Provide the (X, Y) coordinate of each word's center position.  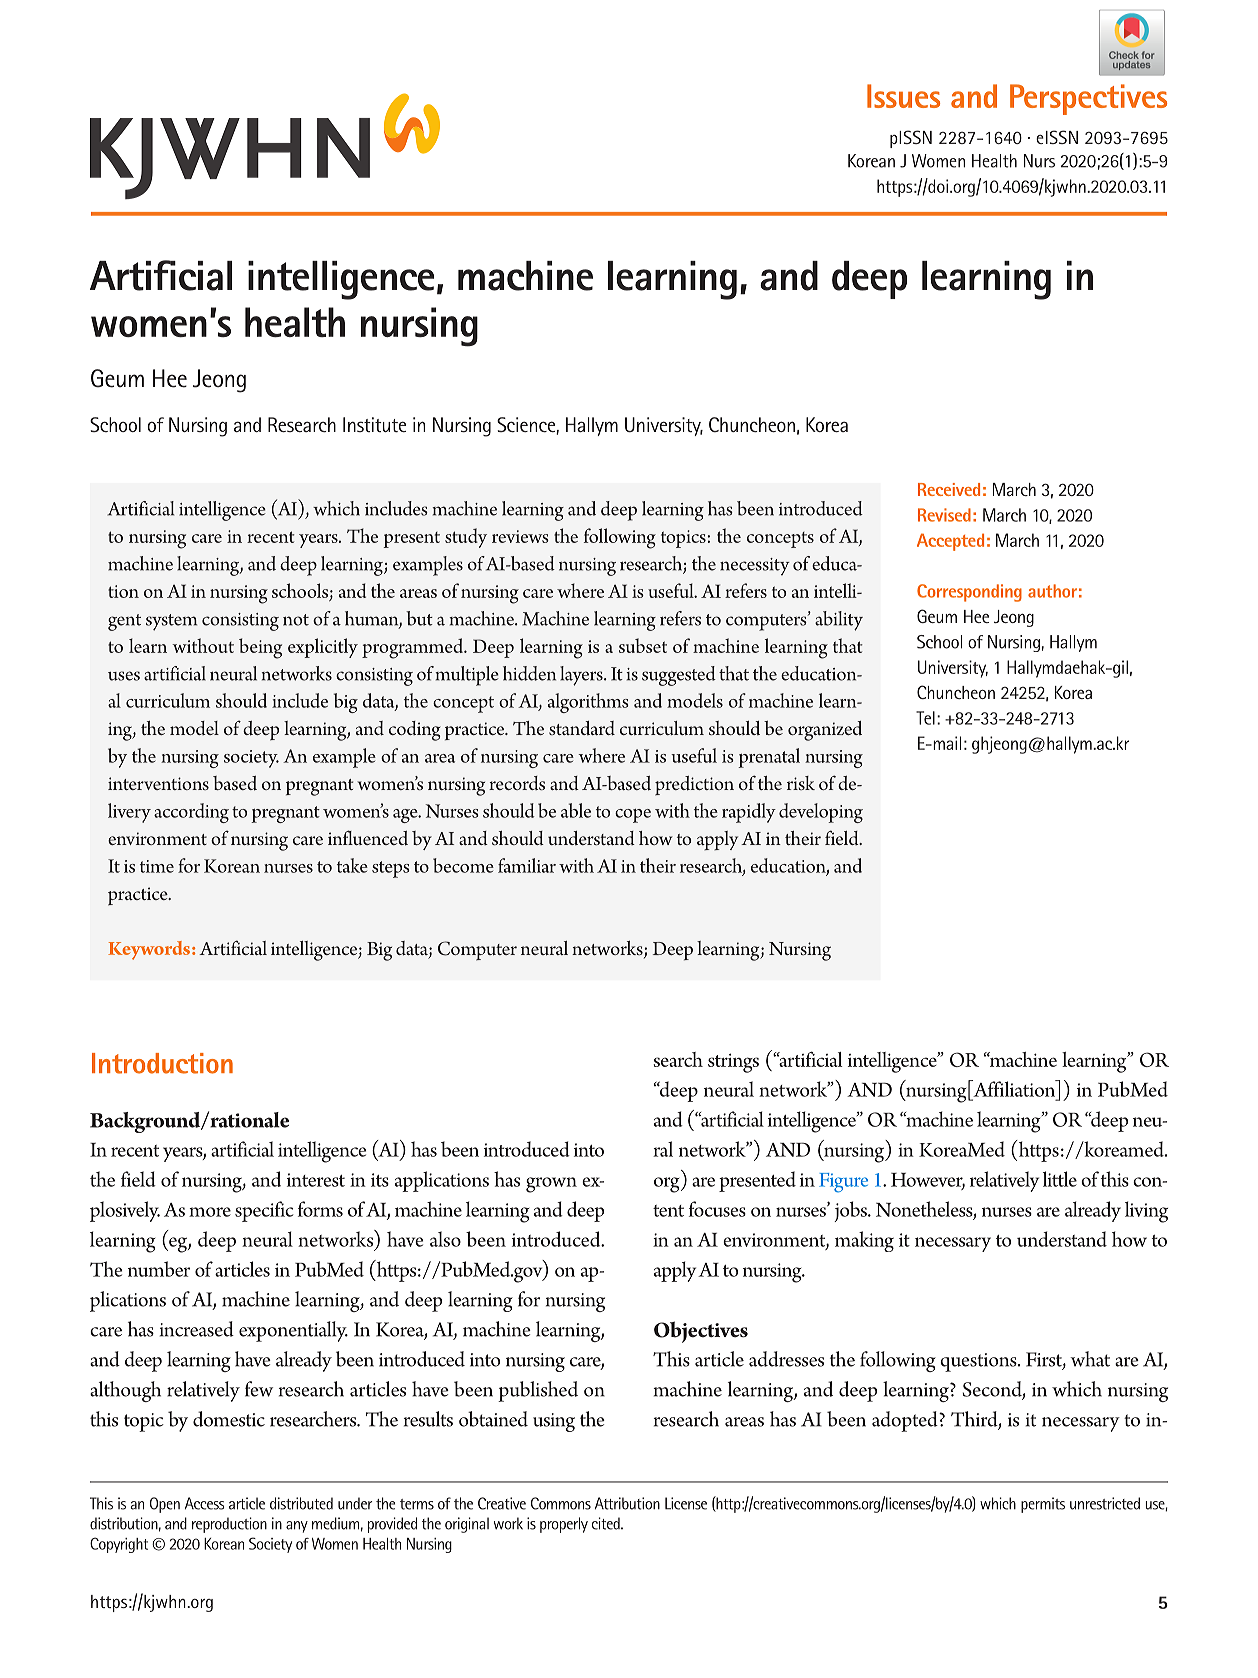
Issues (903, 96)
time (157, 866)
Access (204, 1503)
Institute (374, 424)
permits (1043, 1505)
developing (821, 813)
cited (607, 1523)
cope (633, 816)
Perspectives (1088, 99)
